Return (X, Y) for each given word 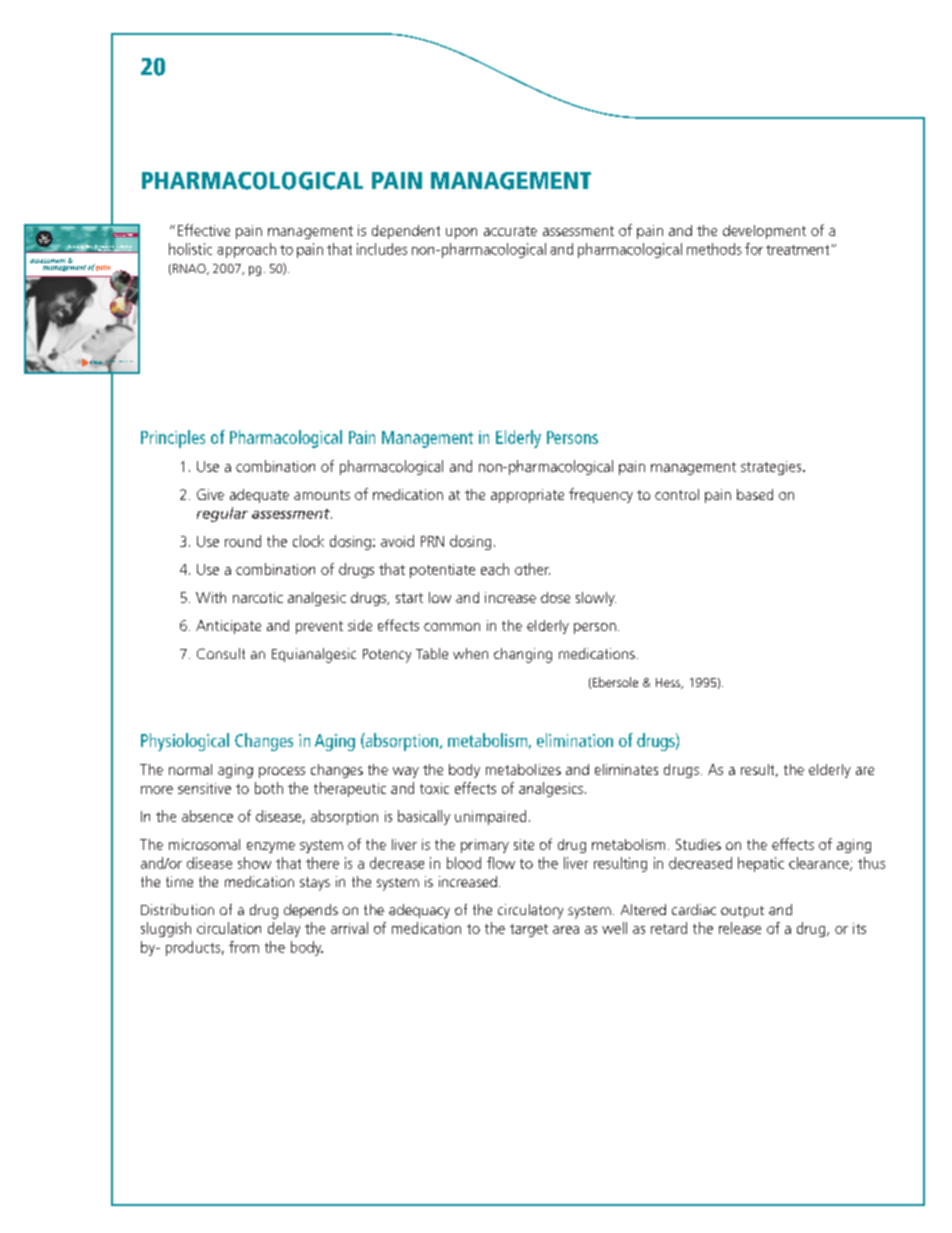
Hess (669, 683)
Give (210, 494)
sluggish (166, 929)
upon (461, 233)
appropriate (527, 496)
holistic (190, 249)
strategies (772, 468)
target (529, 930)
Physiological (185, 742)
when (470, 653)
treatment (797, 250)
